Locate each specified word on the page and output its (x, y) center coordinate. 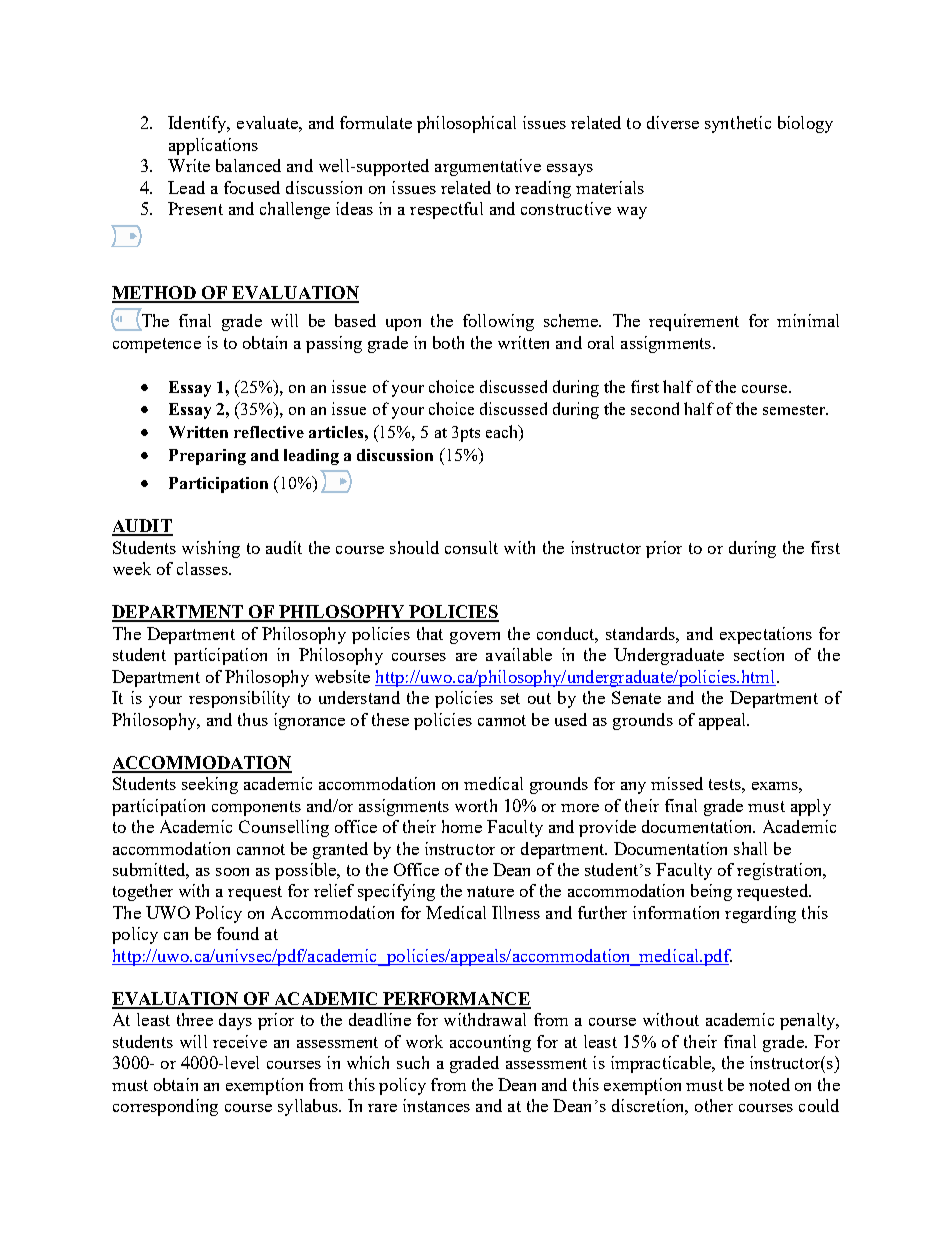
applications (213, 146)
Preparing (207, 457)
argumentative (488, 167)
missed (677, 783)
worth (476, 805)
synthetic (738, 124)
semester (795, 410)
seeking (210, 785)
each (503, 433)
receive (240, 1041)
